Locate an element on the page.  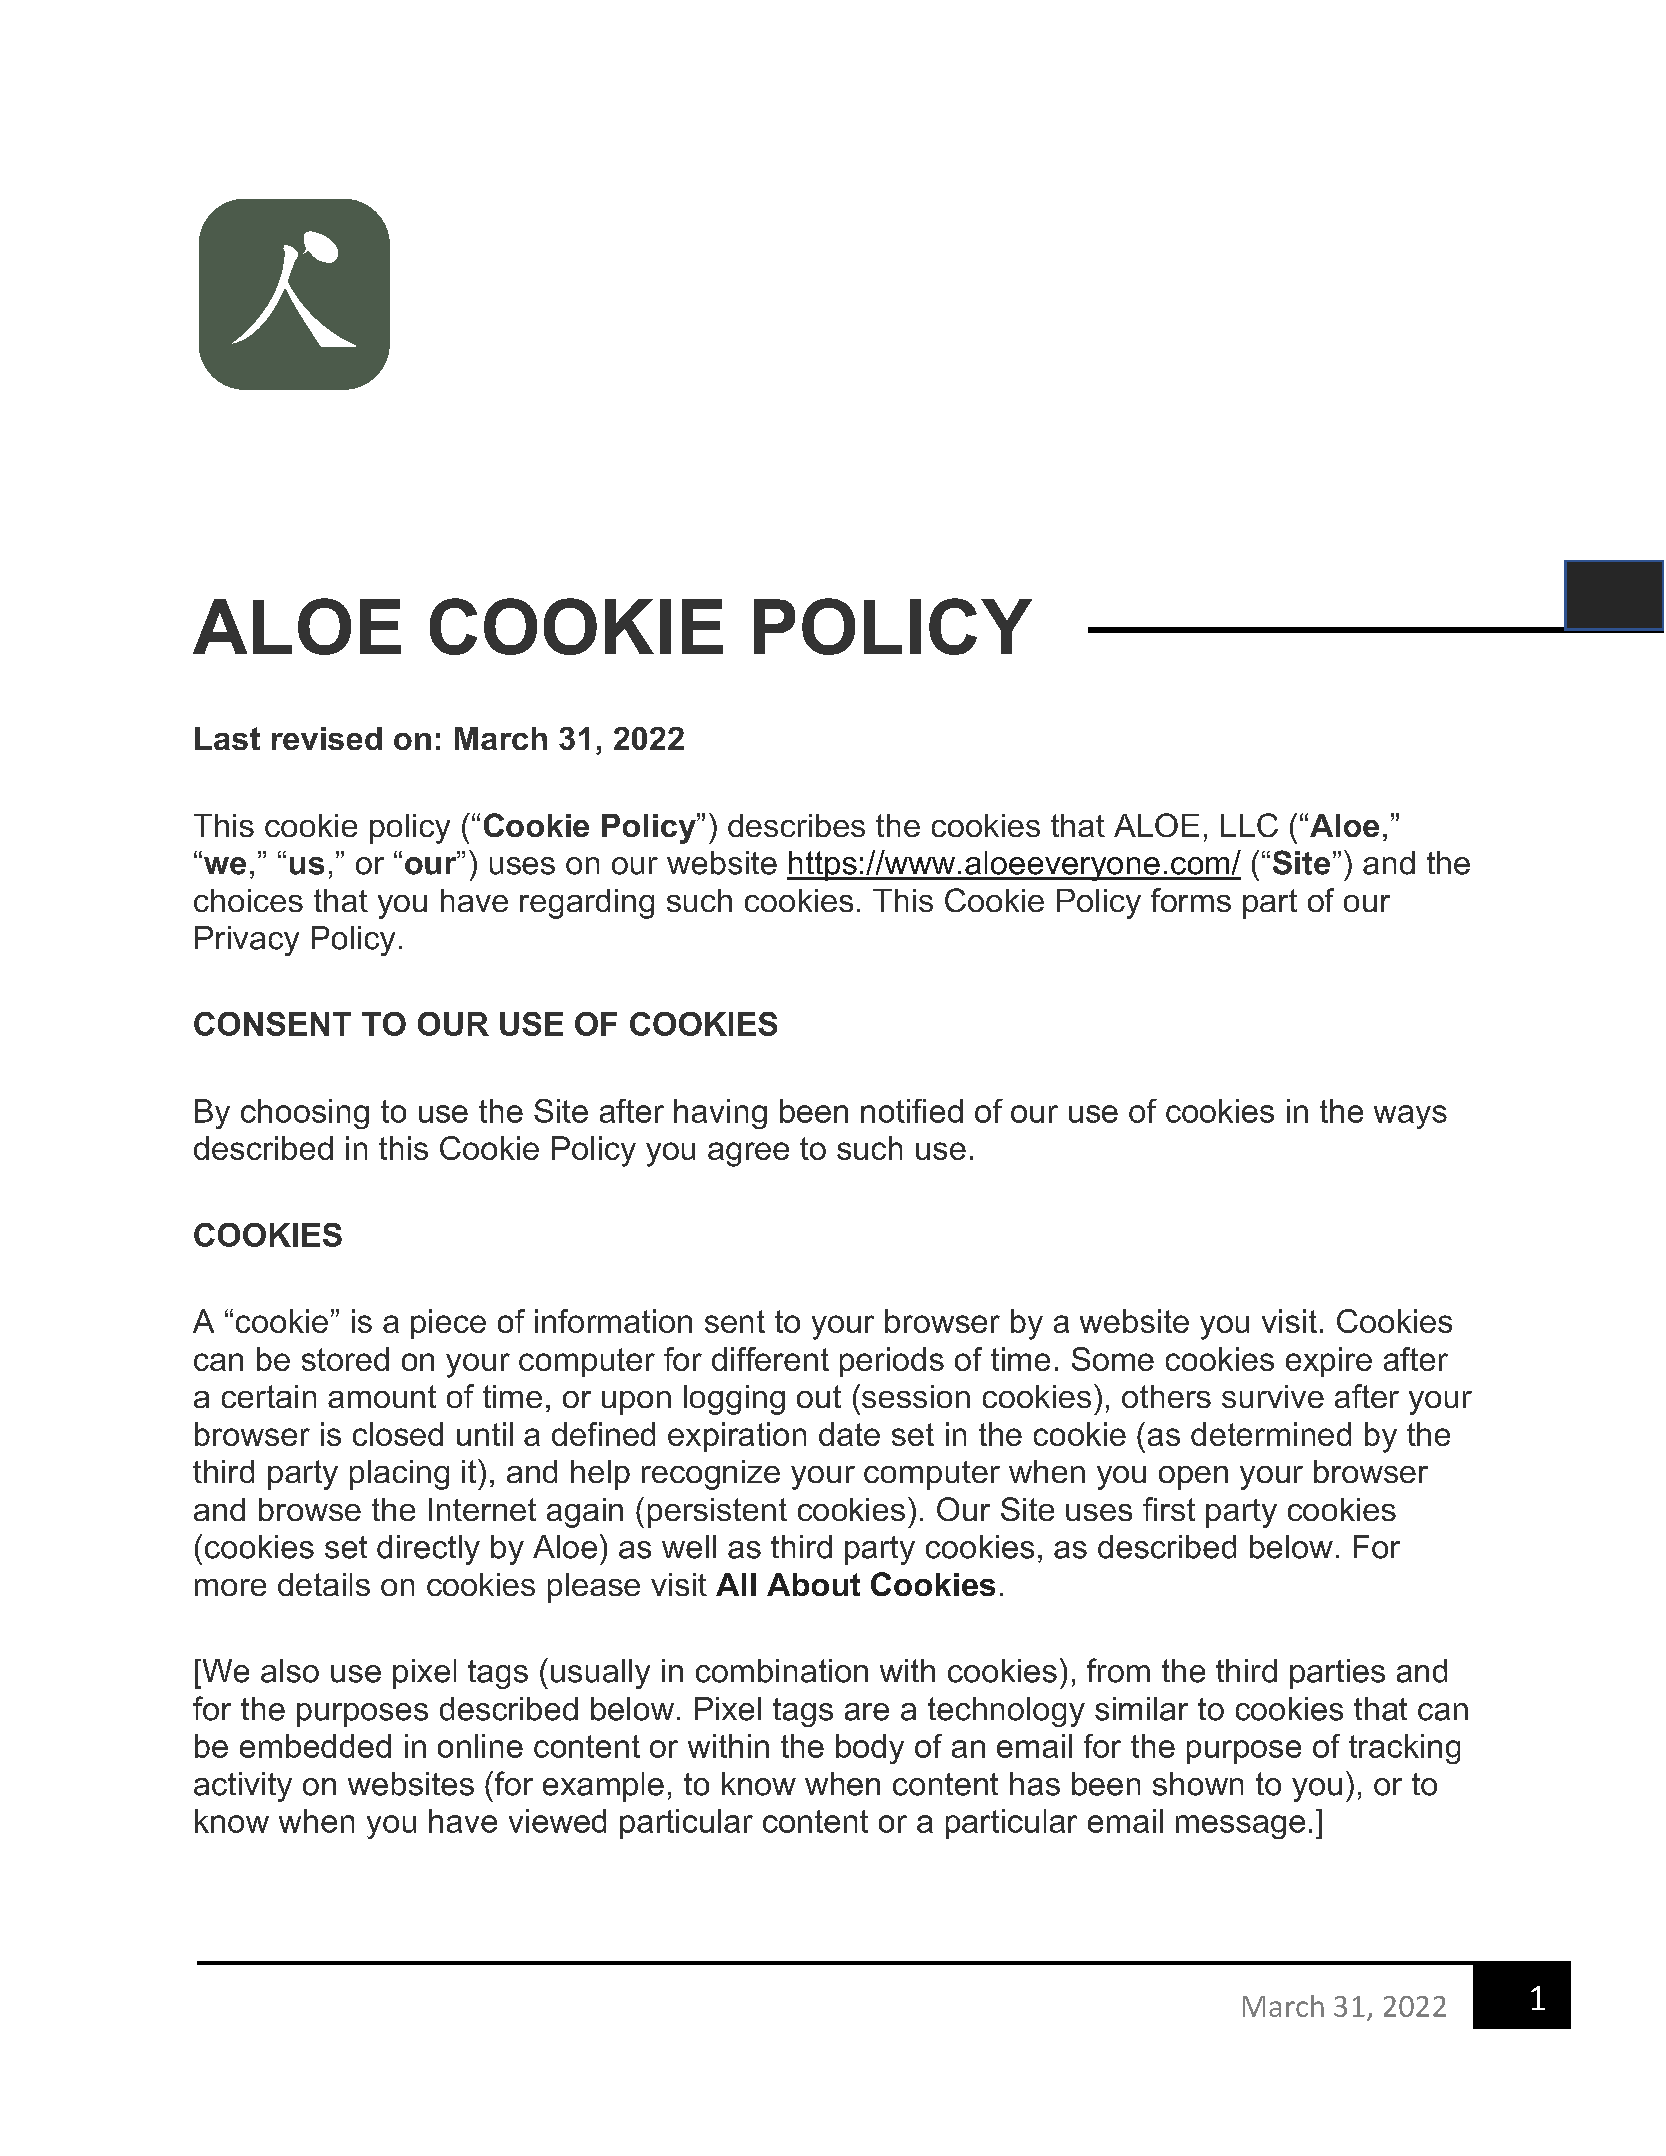
piece is located at coordinates (448, 1324).
